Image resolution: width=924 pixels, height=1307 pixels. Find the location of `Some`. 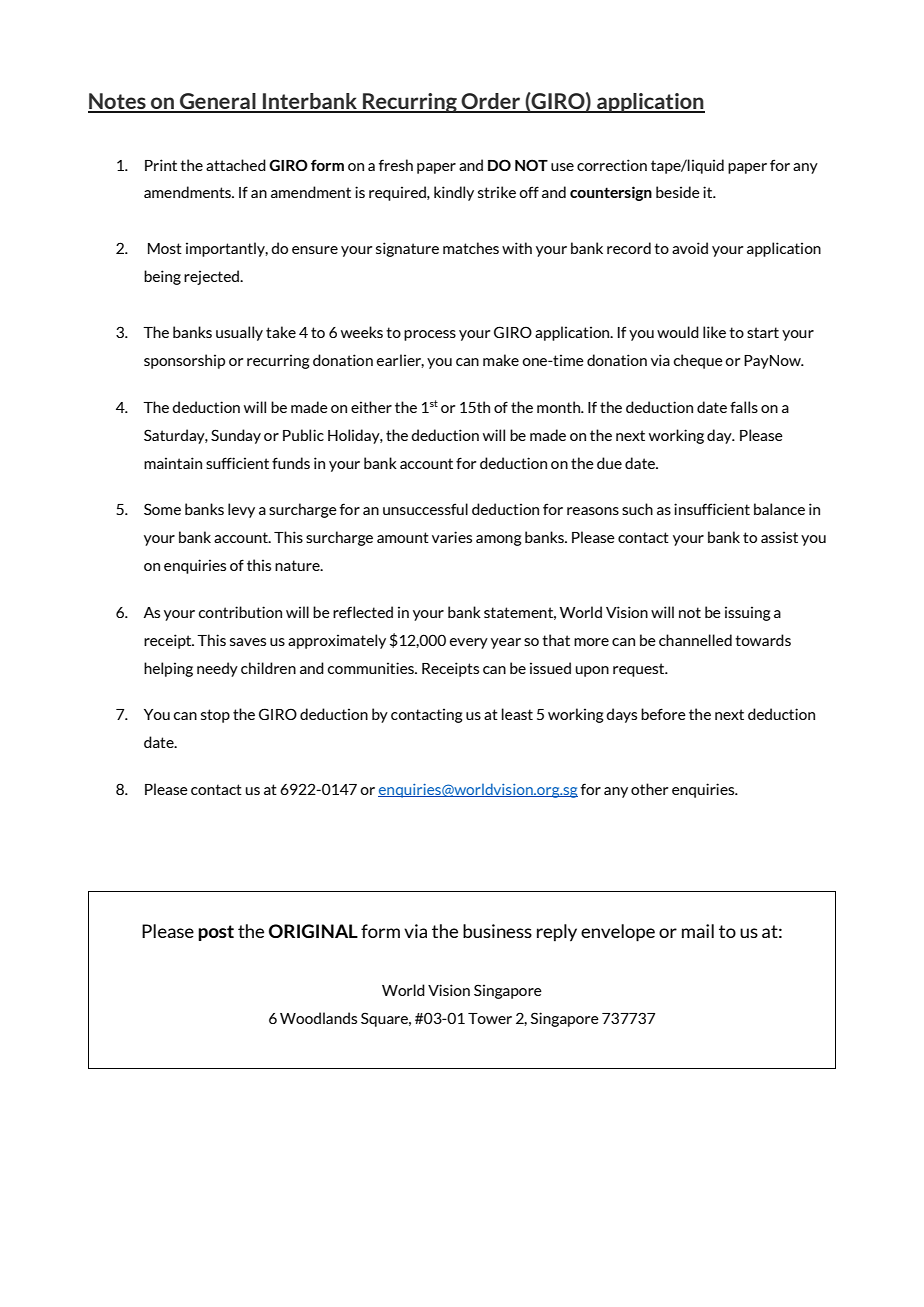

Some is located at coordinates (162, 509).
